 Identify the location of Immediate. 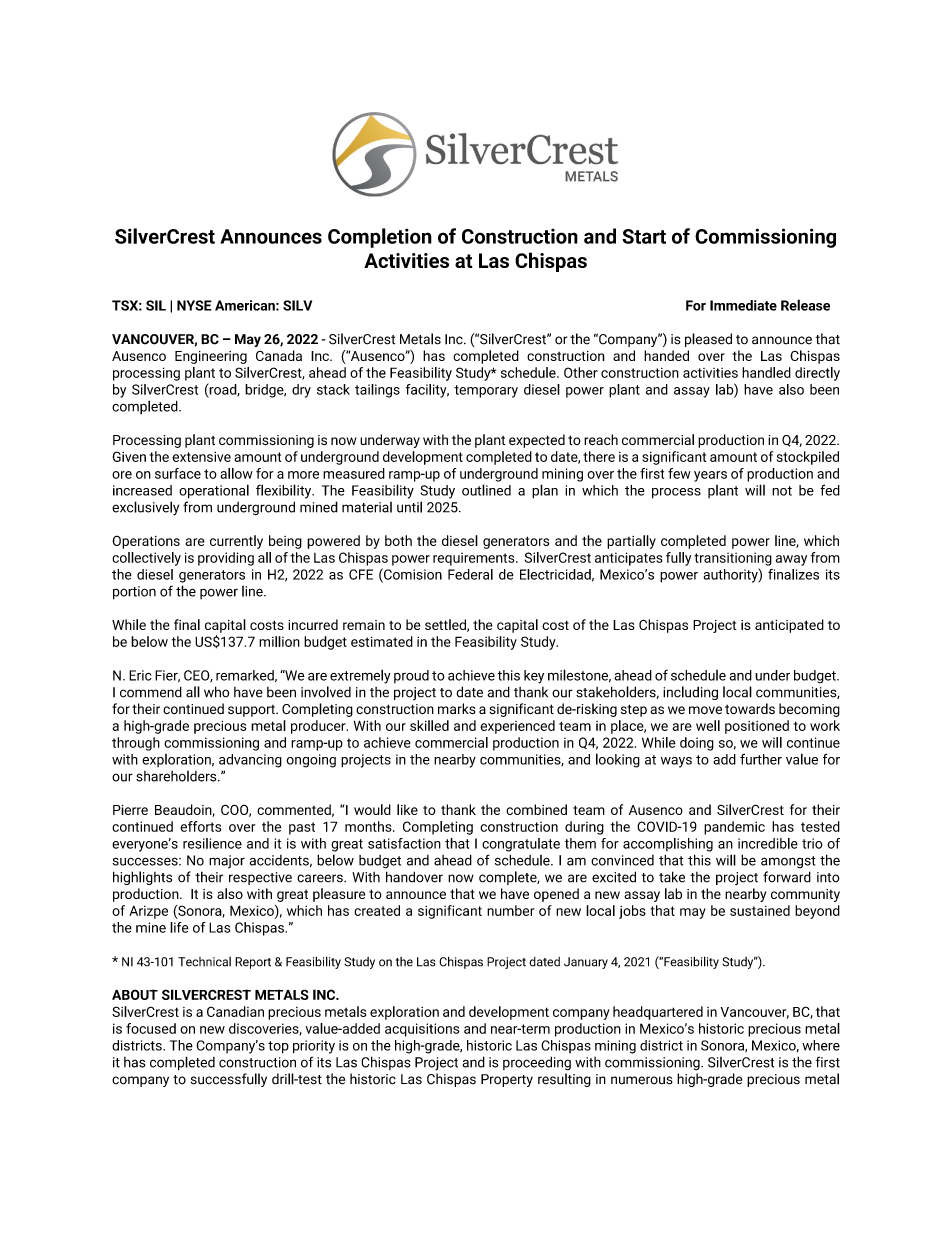
(743, 305).
